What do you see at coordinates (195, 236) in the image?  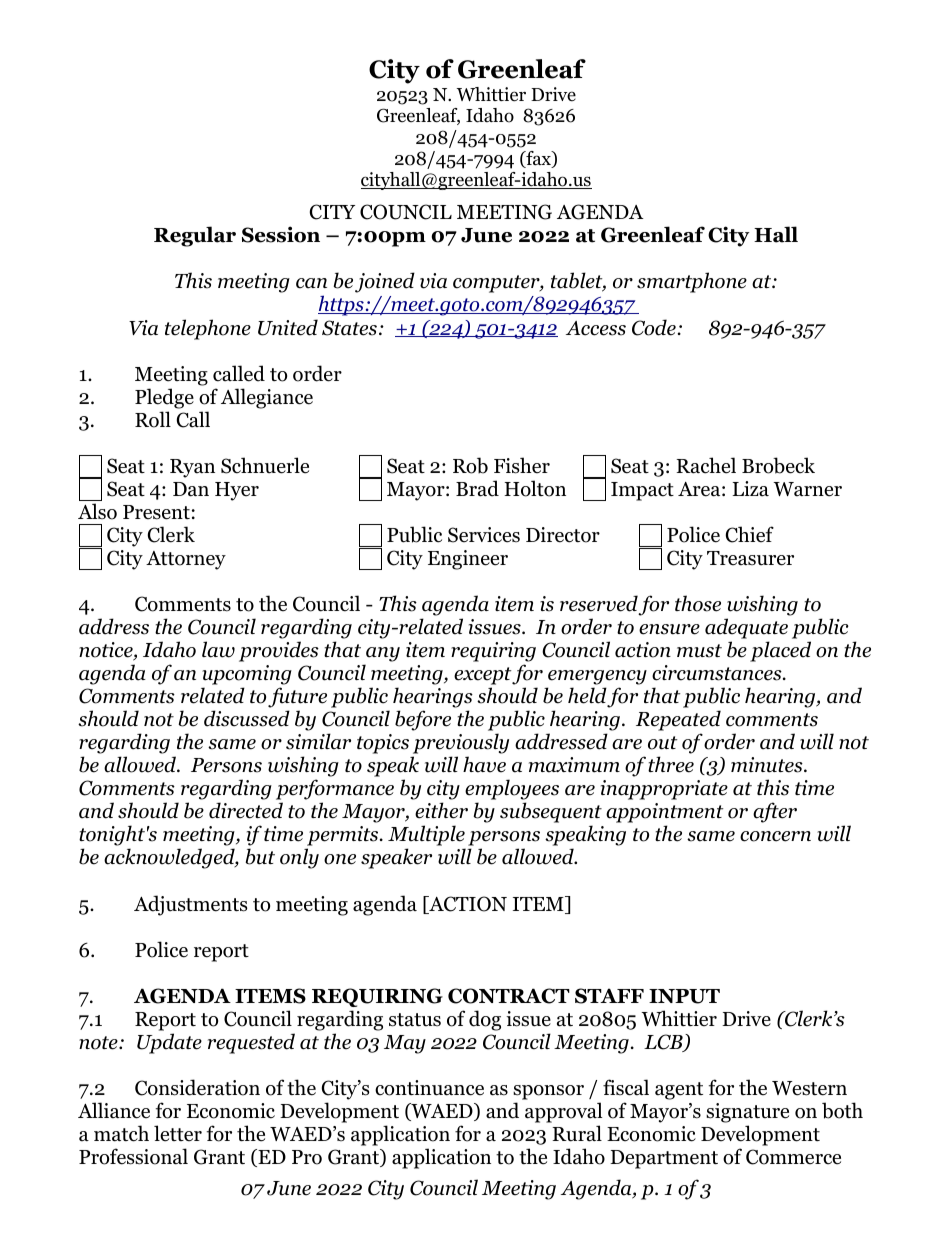 I see `Regular` at bounding box center [195, 236].
